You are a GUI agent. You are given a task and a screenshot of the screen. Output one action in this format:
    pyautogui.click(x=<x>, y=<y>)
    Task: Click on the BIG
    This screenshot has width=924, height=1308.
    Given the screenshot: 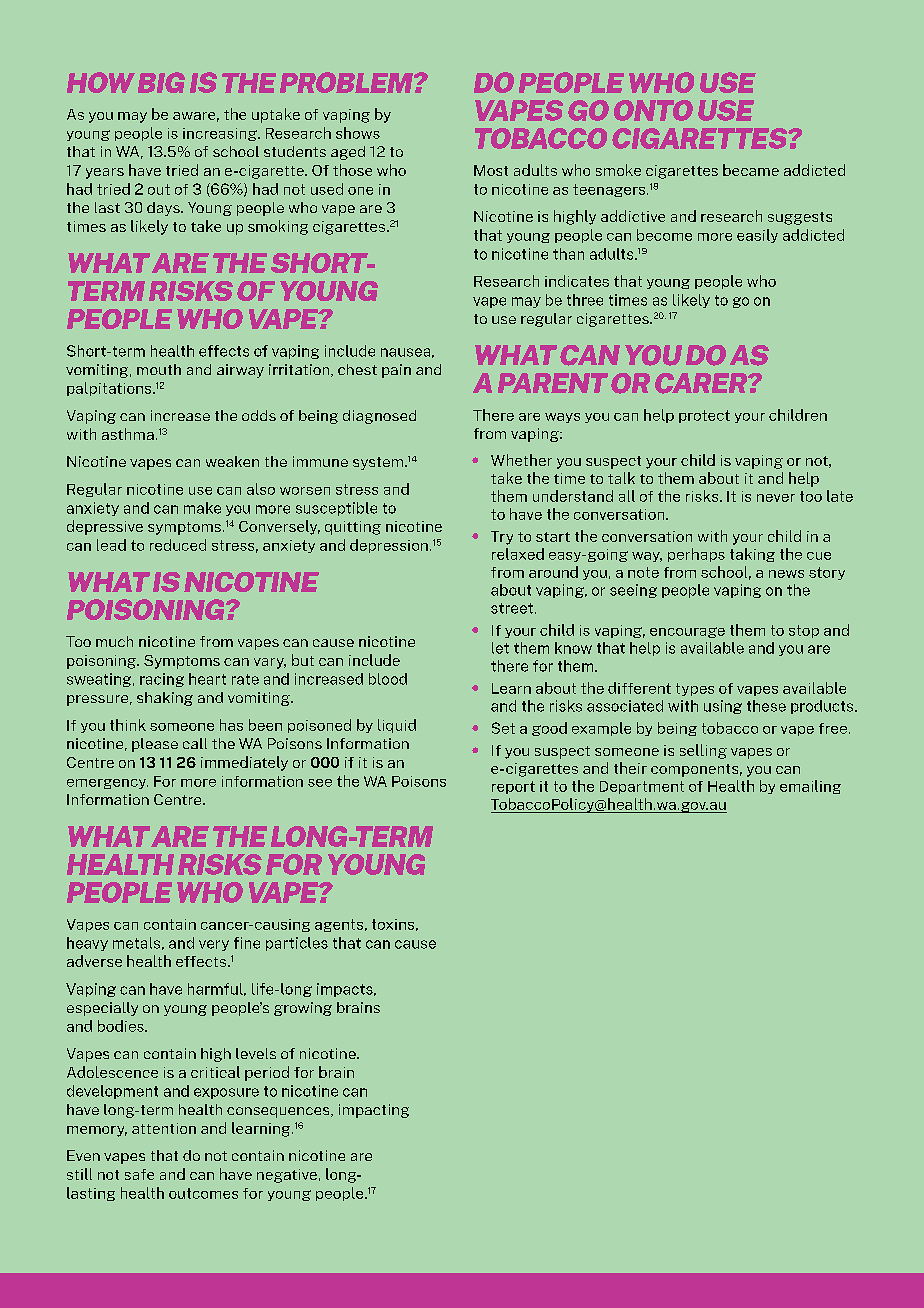 What is the action you would take?
    pyautogui.click(x=161, y=82)
